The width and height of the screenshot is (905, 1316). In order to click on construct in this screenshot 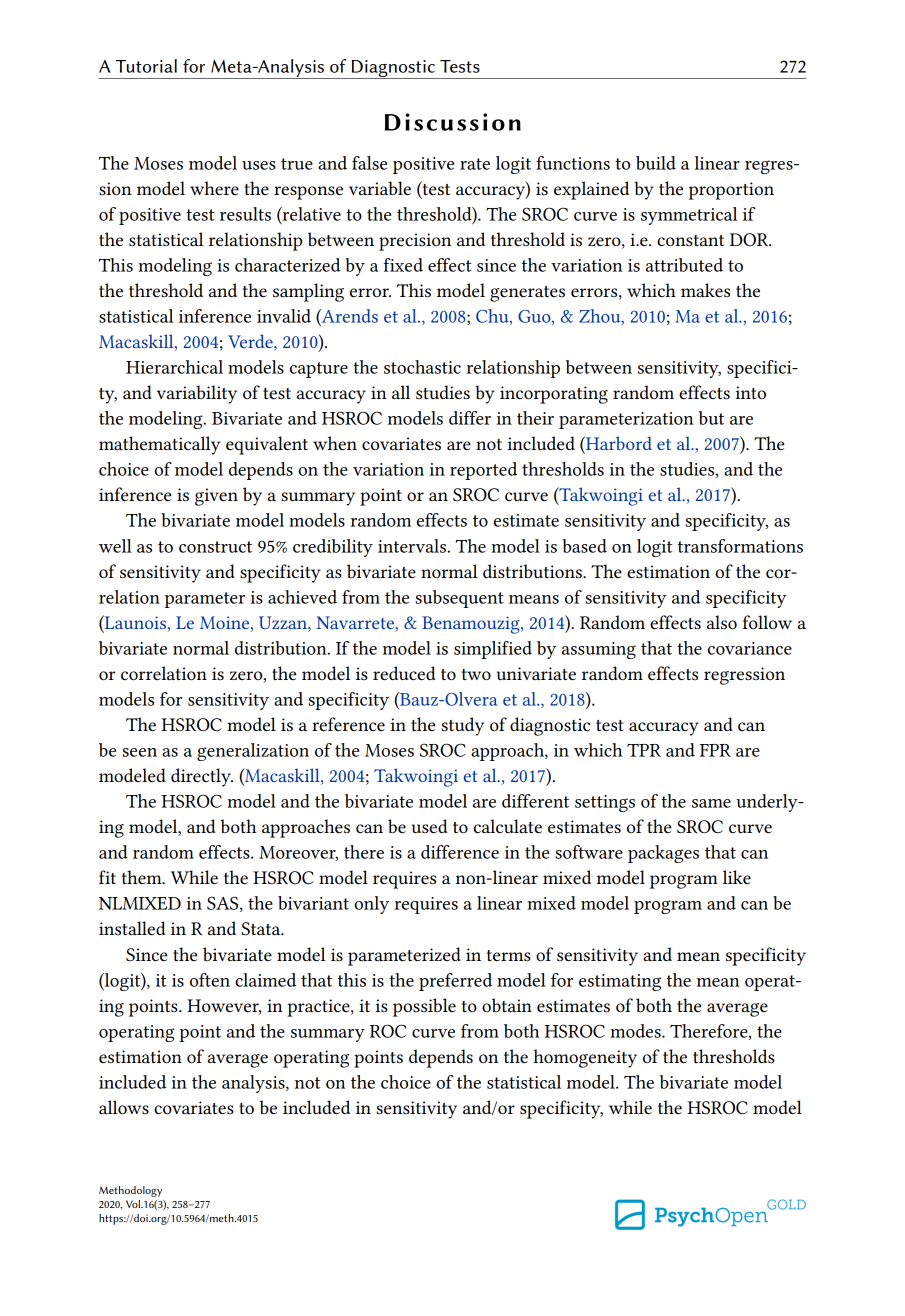, I will do `click(215, 547)`.
